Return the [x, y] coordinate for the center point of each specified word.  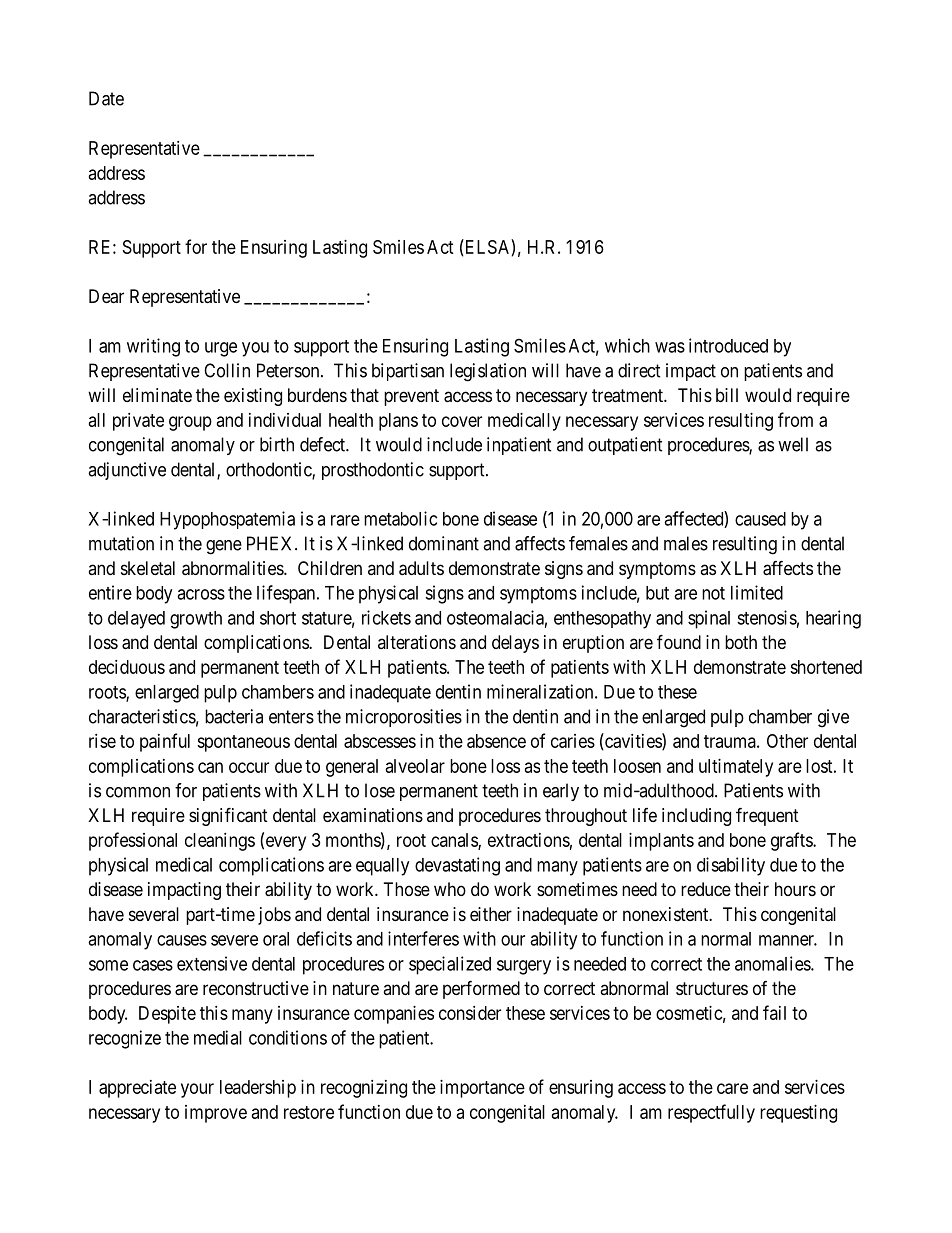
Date [106, 98]
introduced [728, 345]
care [732, 1088]
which [627, 345]
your [197, 1090]
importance [482, 1089]
